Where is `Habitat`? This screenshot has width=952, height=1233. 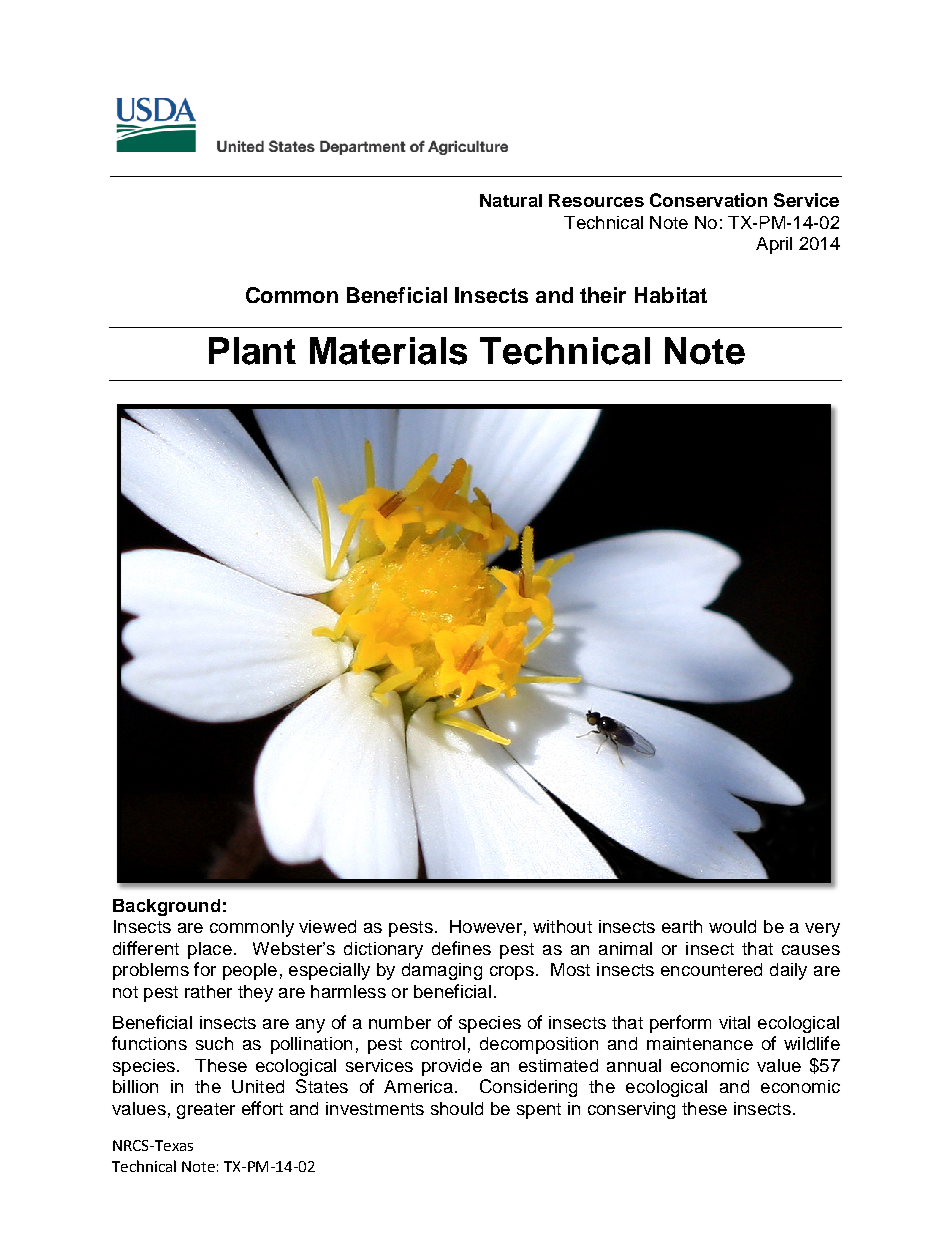
Habitat is located at coordinates (671, 295).
